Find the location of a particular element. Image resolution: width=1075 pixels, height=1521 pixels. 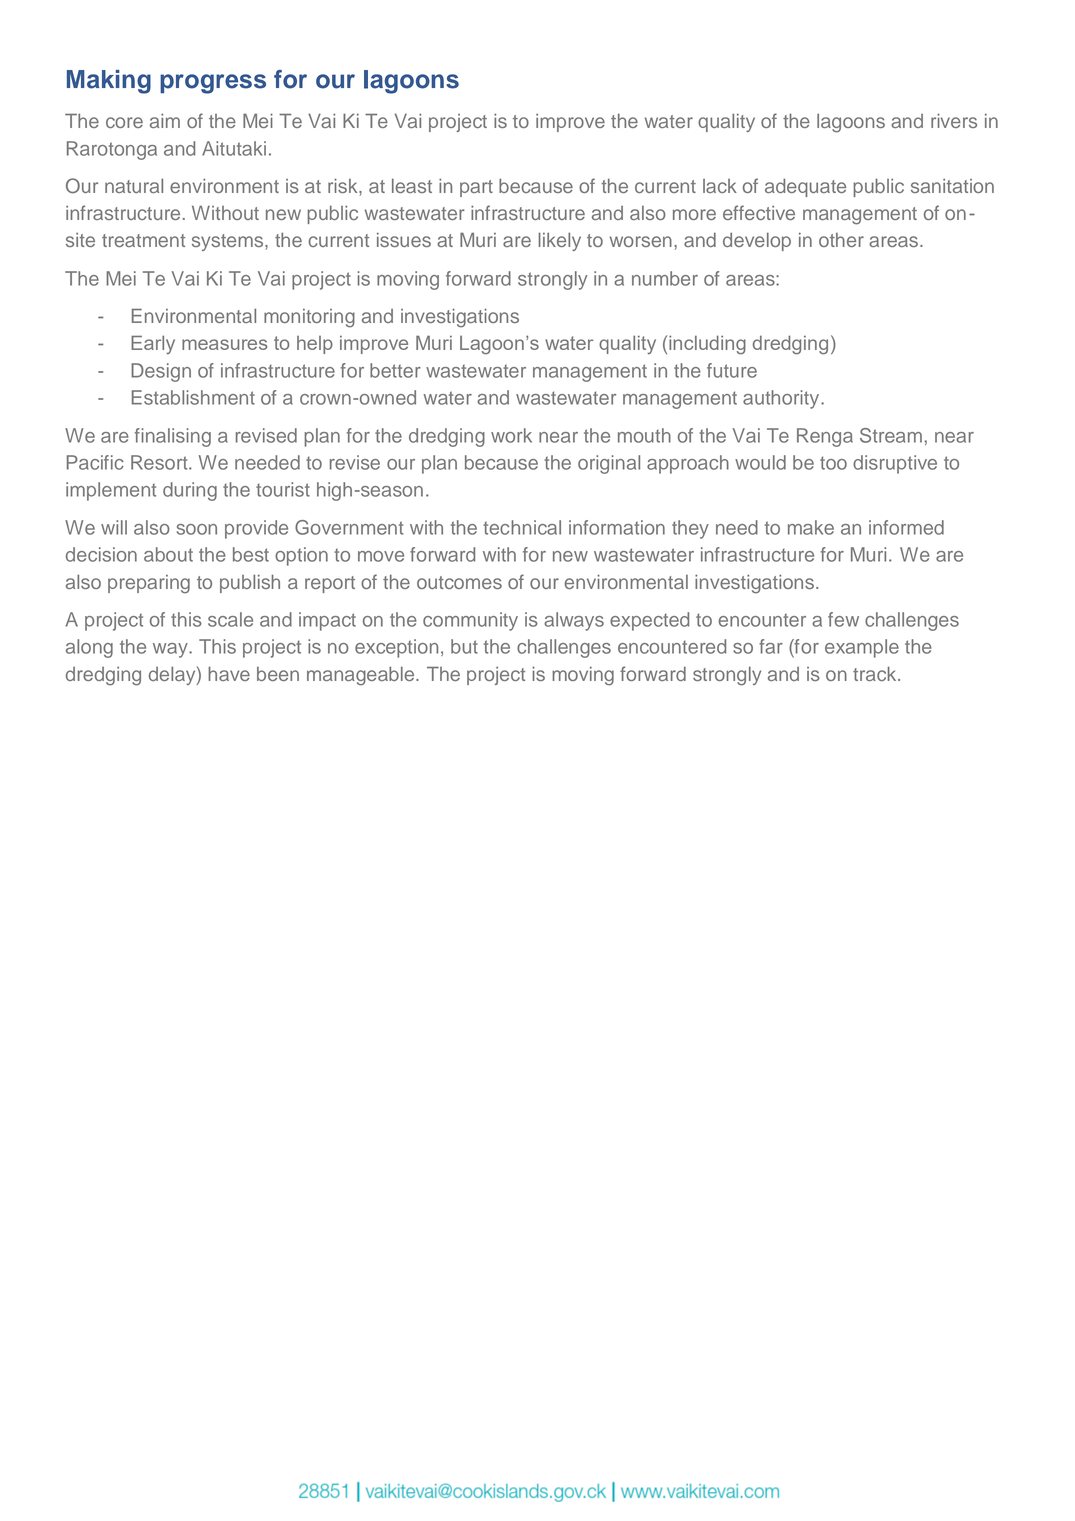

progress is located at coordinates (213, 84).
